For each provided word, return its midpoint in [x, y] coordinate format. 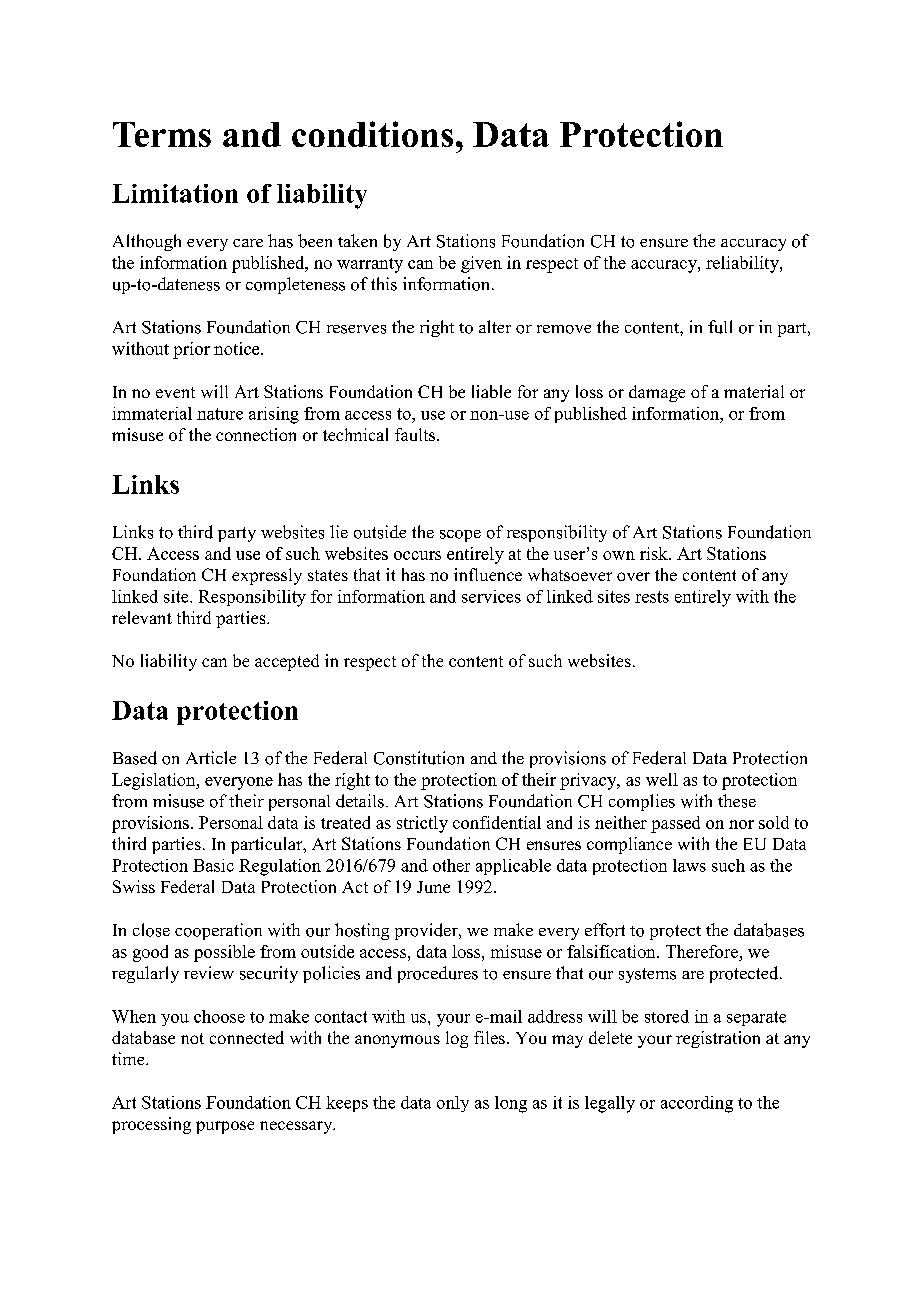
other [451, 865]
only [453, 1104]
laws [689, 865]
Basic [213, 865]
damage [657, 393]
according [697, 1104]
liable [491, 391]
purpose [225, 1127]
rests [652, 597]
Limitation [175, 193]
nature [220, 414]
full [720, 327]
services [491, 596]
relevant [142, 617]
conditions [372, 134]
